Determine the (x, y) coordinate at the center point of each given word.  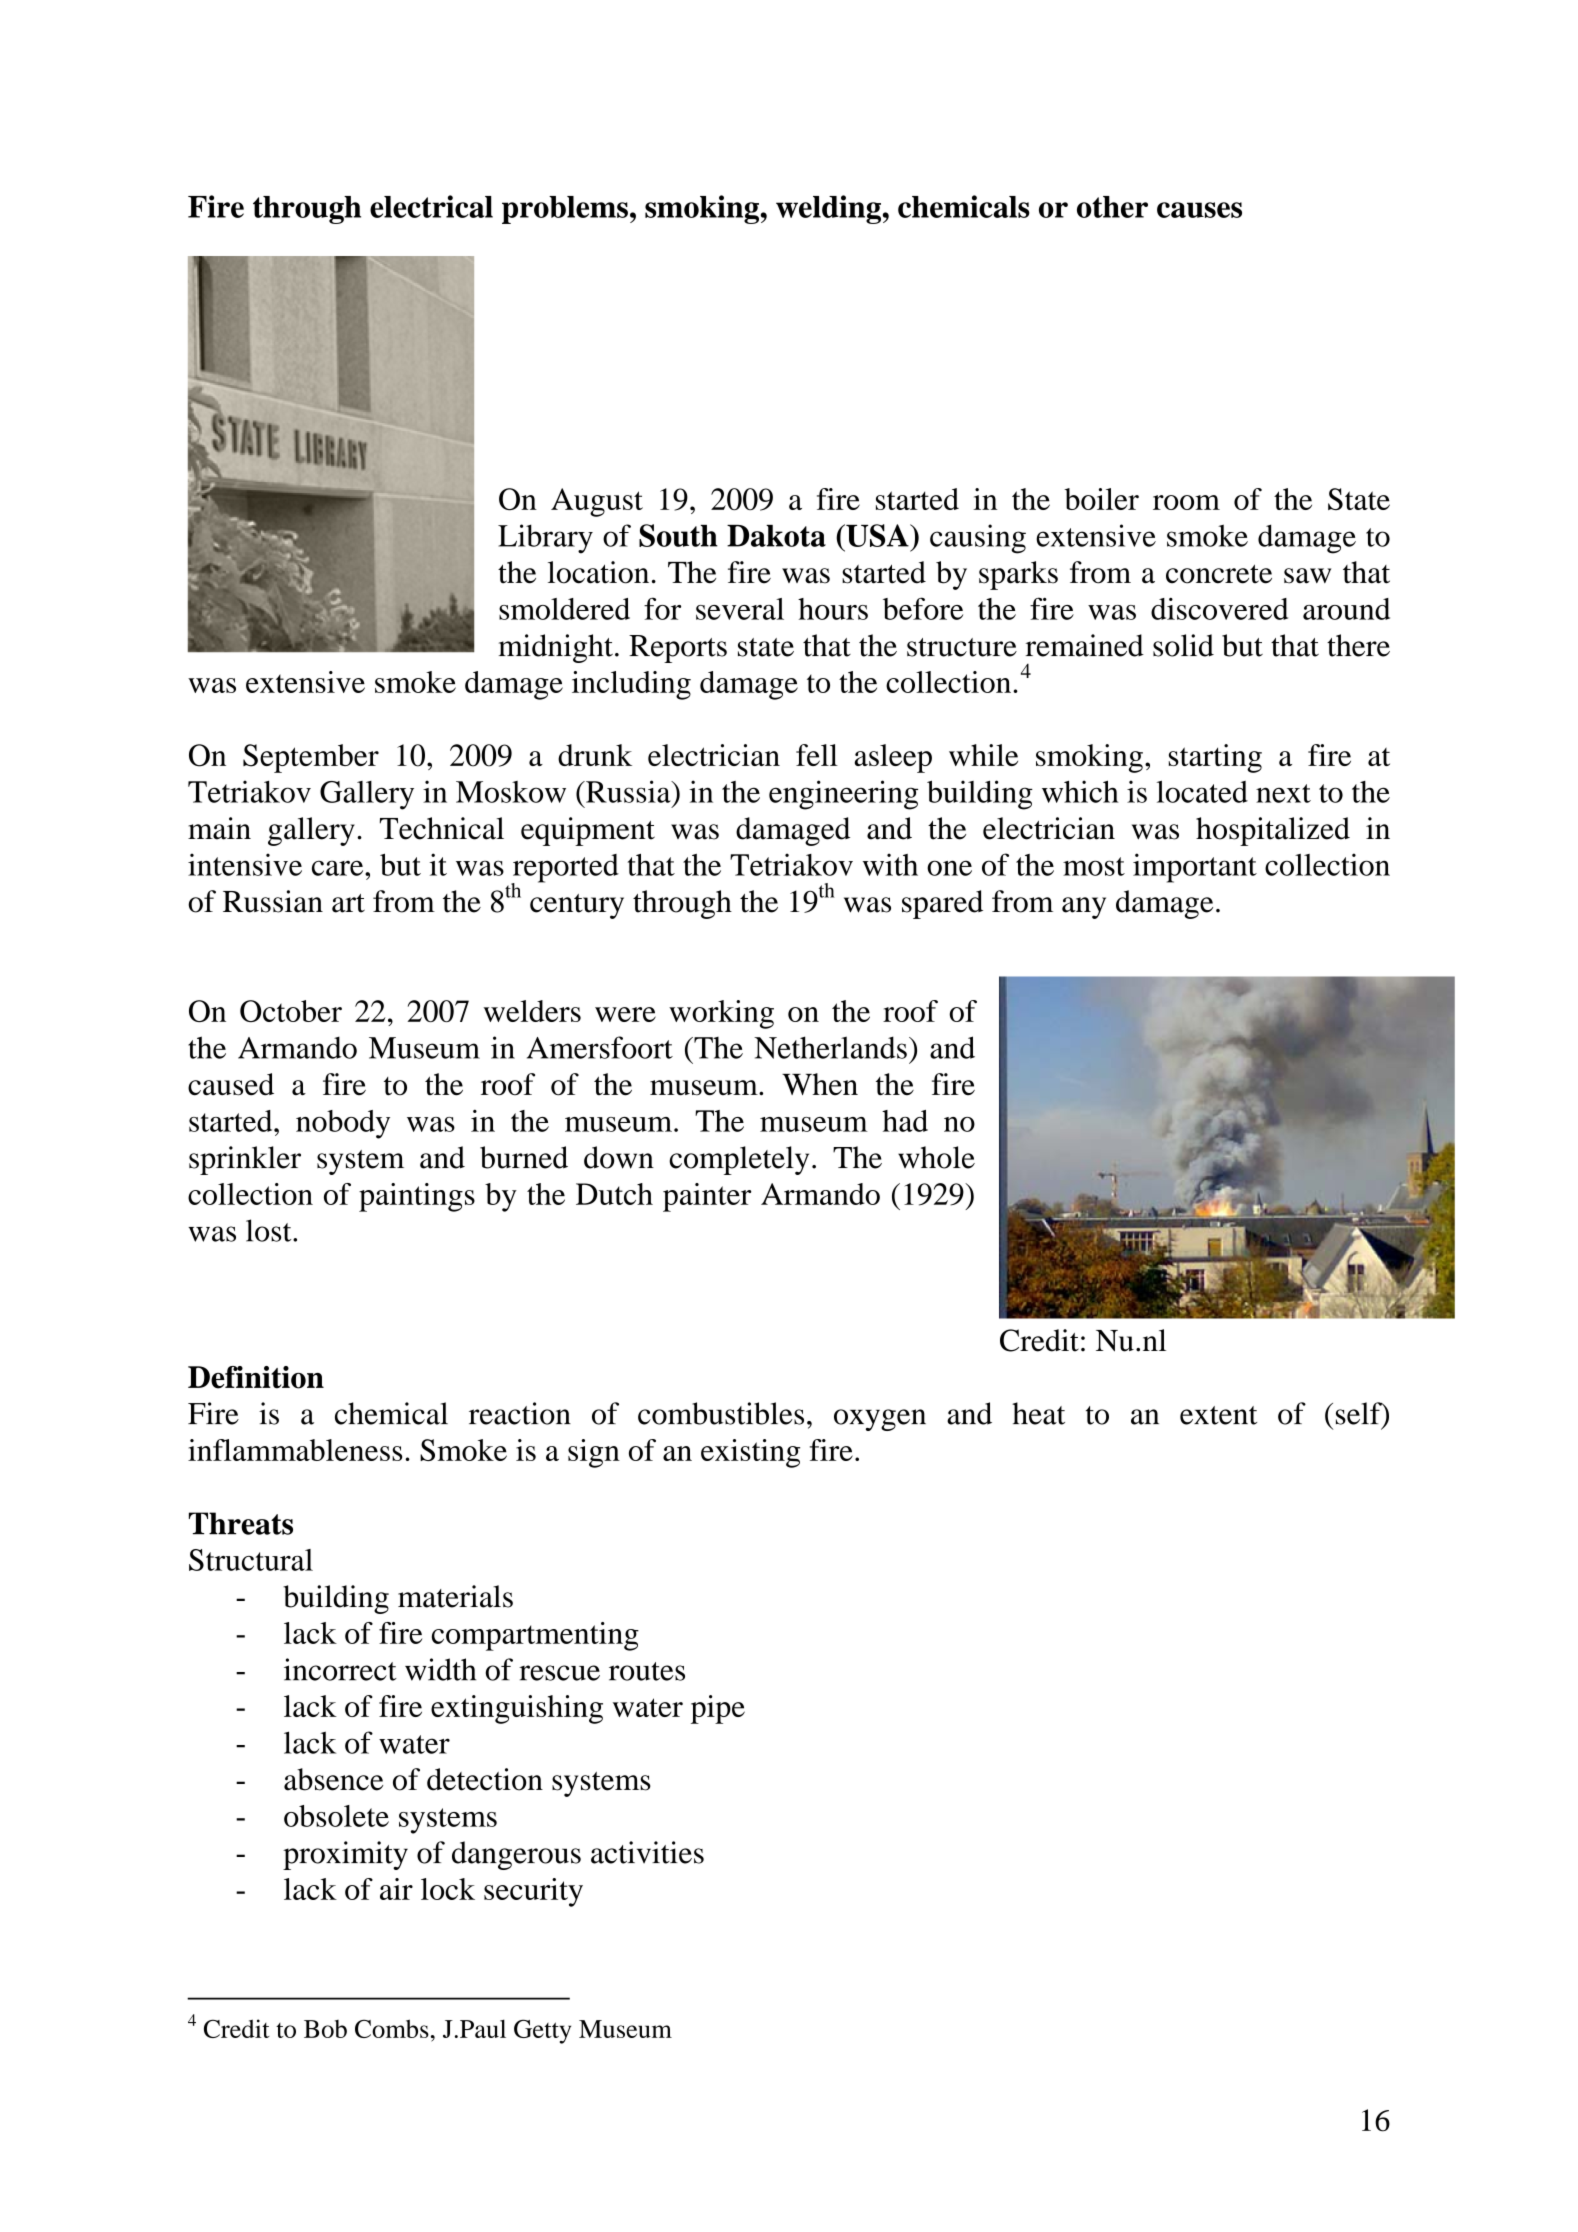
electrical (431, 206)
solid (1183, 645)
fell (817, 755)
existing (750, 1453)
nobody (343, 1124)
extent (1218, 1415)
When (820, 1084)
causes (1199, 210)
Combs (392, 2028)
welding (828, 209)
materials (455, 1596)
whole (936, 1157)
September (311, 758)
